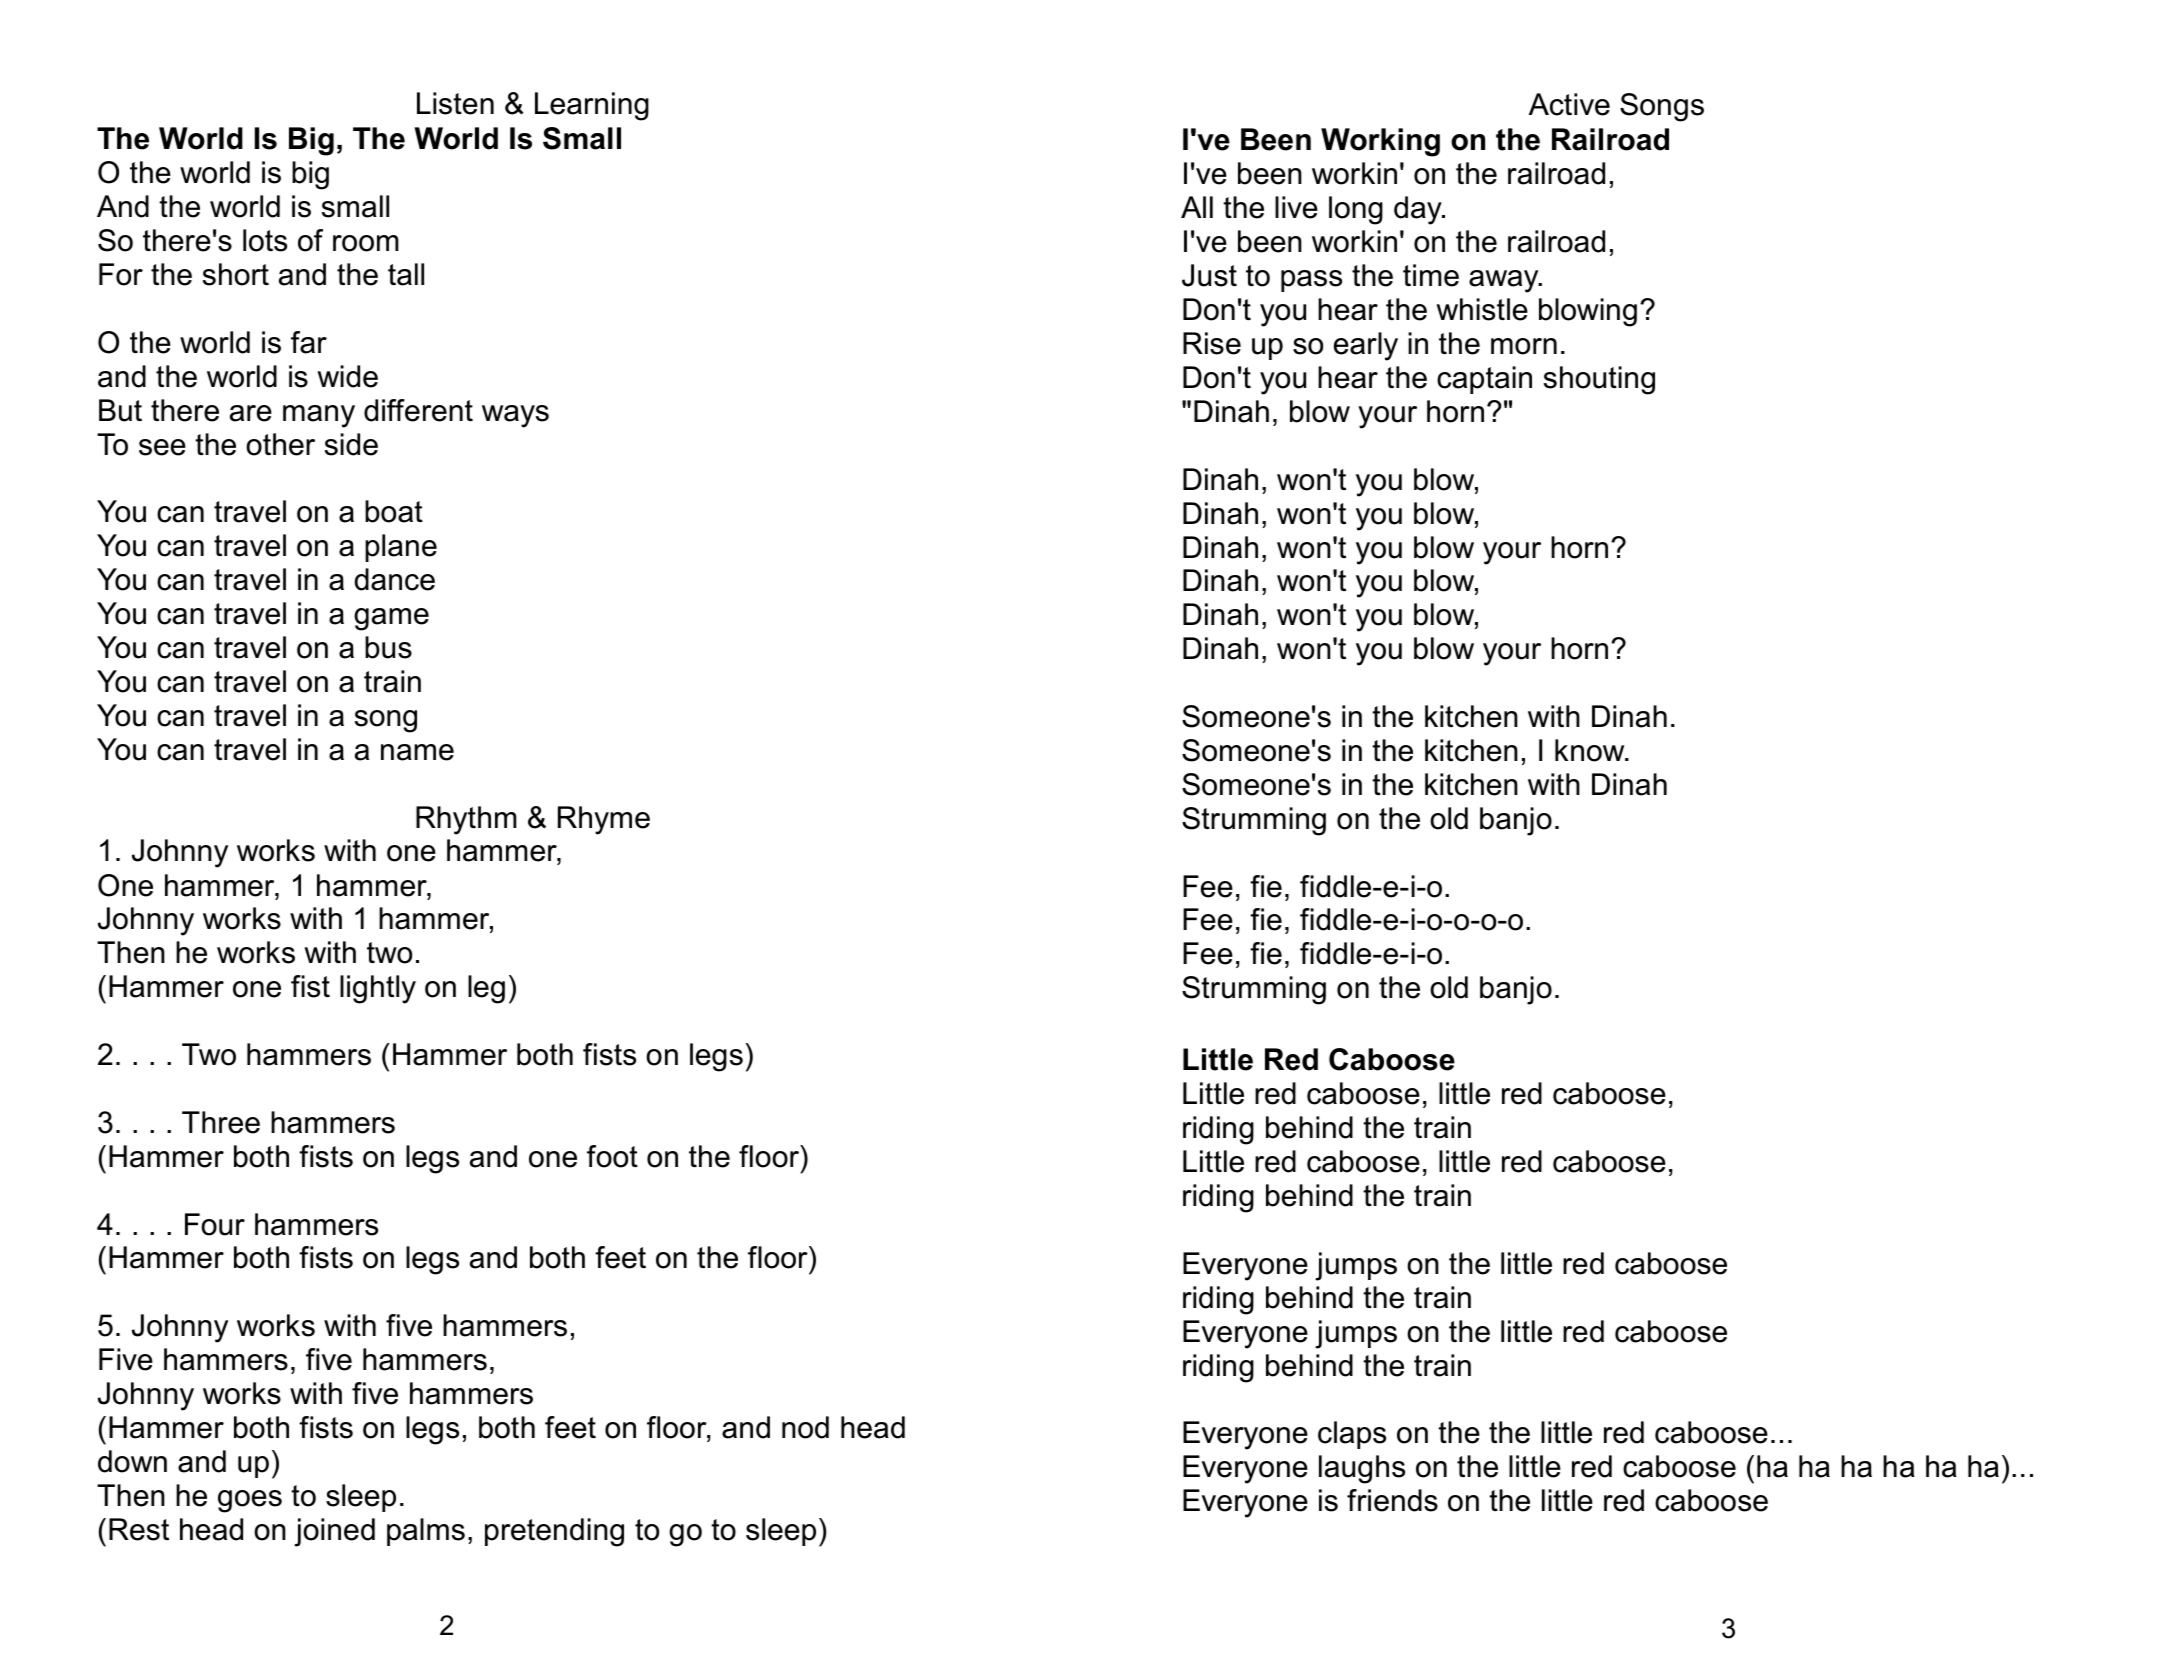 This page has height=1679, width=2173. I want to click on shouting, so click(1599, 380).
